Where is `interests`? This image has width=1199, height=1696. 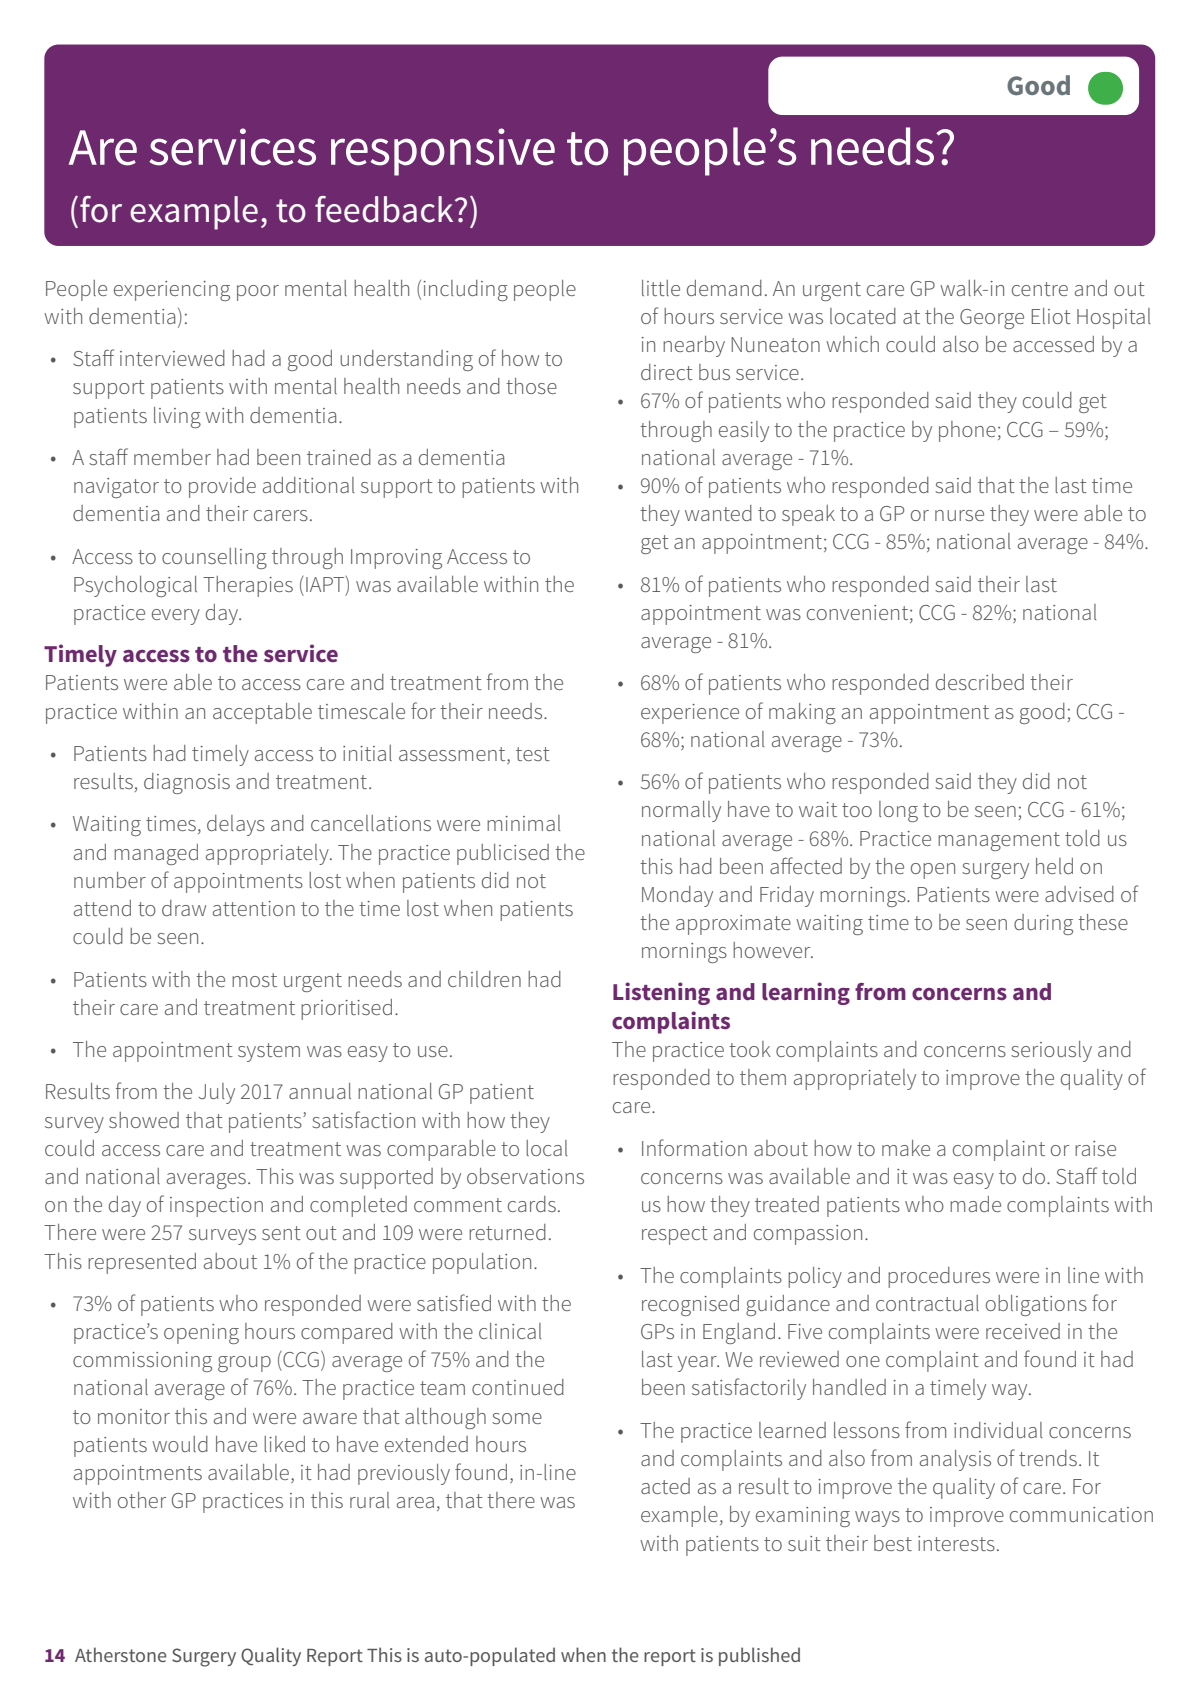
interests is located at coordinates (956, 1543).
